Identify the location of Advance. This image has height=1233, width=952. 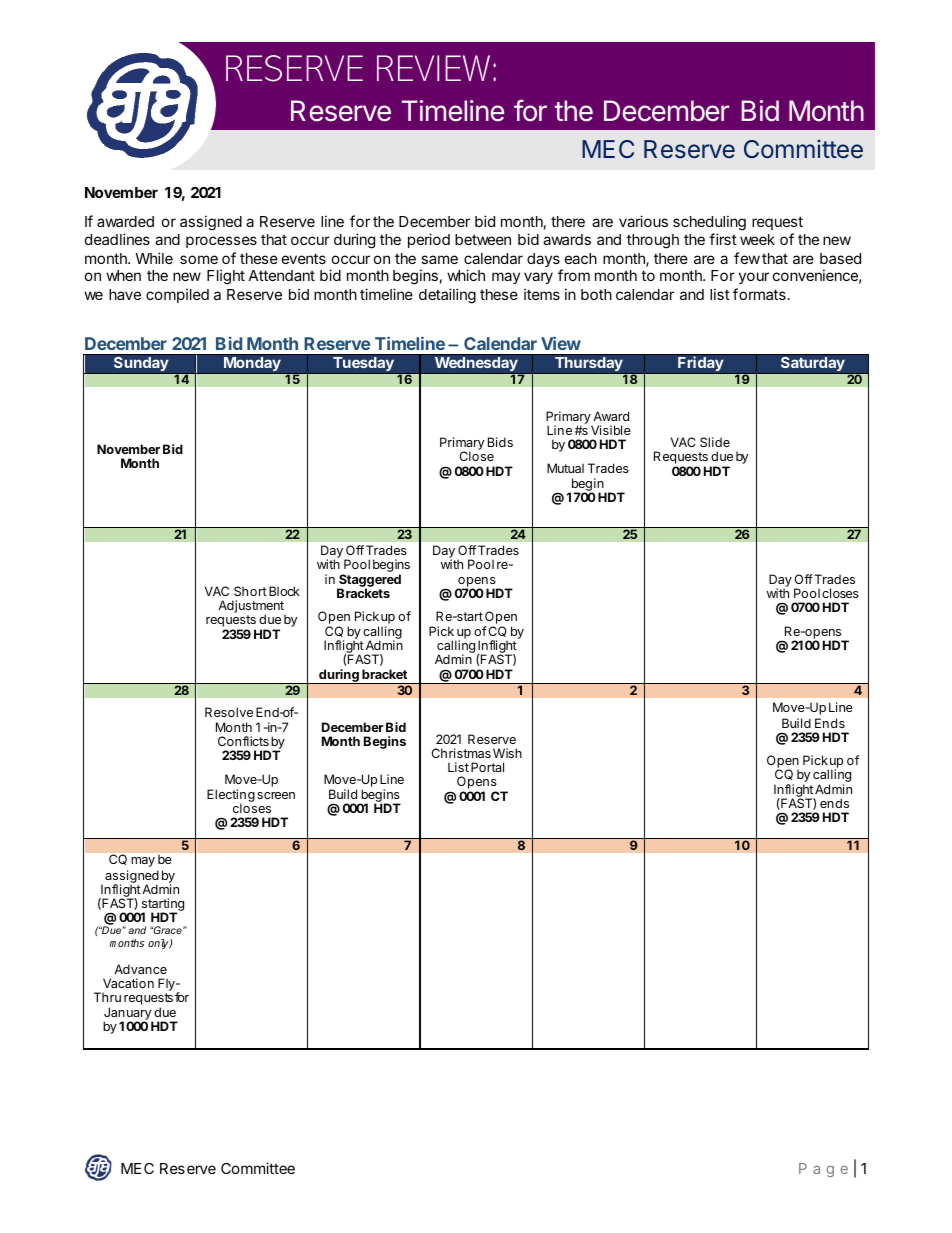
(140, 969).
